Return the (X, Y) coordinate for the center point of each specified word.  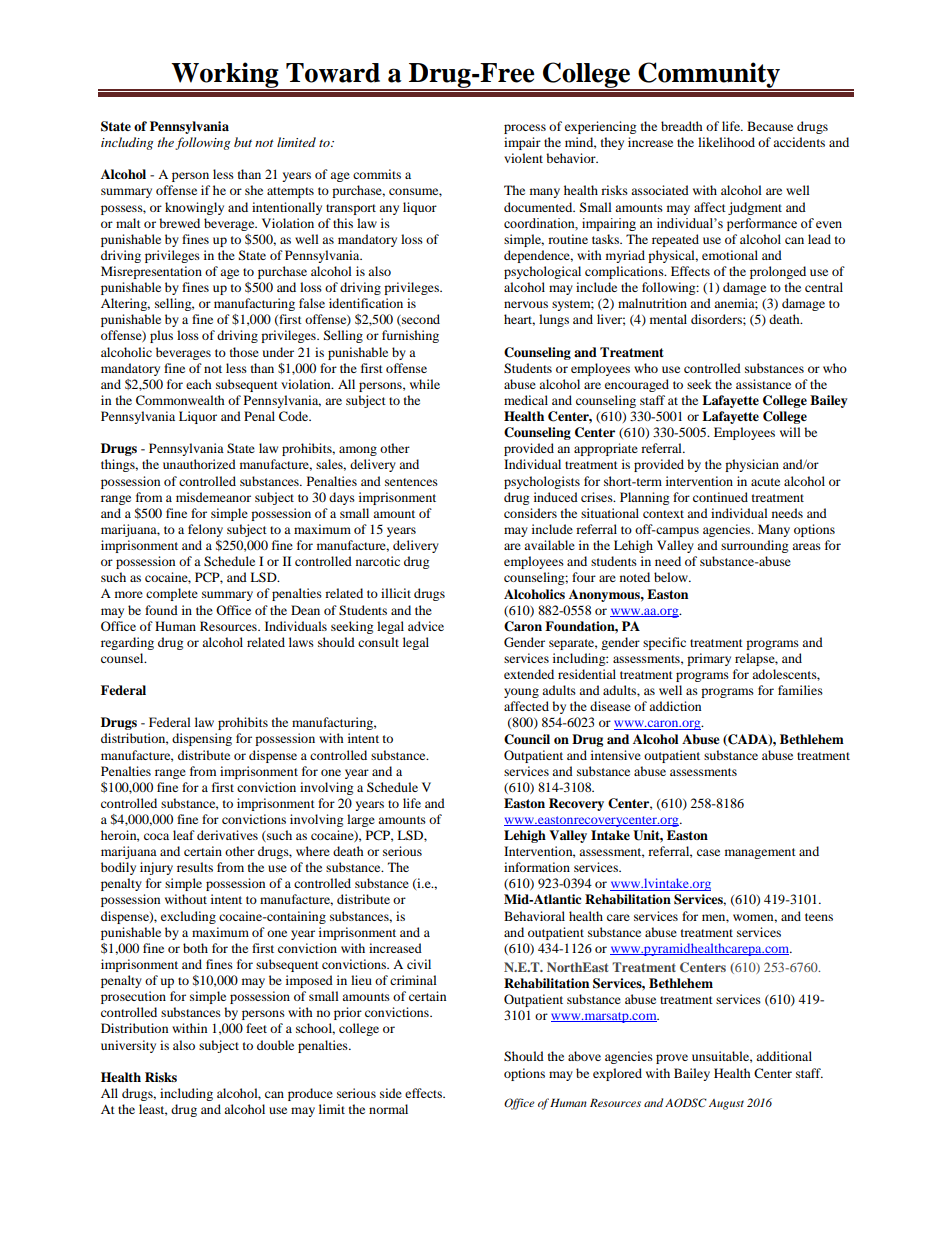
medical (526, 400)
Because (770, 126)
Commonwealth (180, 400)
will (790, 432)
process (525, 129)
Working (225, 76)
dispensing (202, 739)
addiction (675, 706)
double (275, 1045)
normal (388, 1109)
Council (527, 739)
